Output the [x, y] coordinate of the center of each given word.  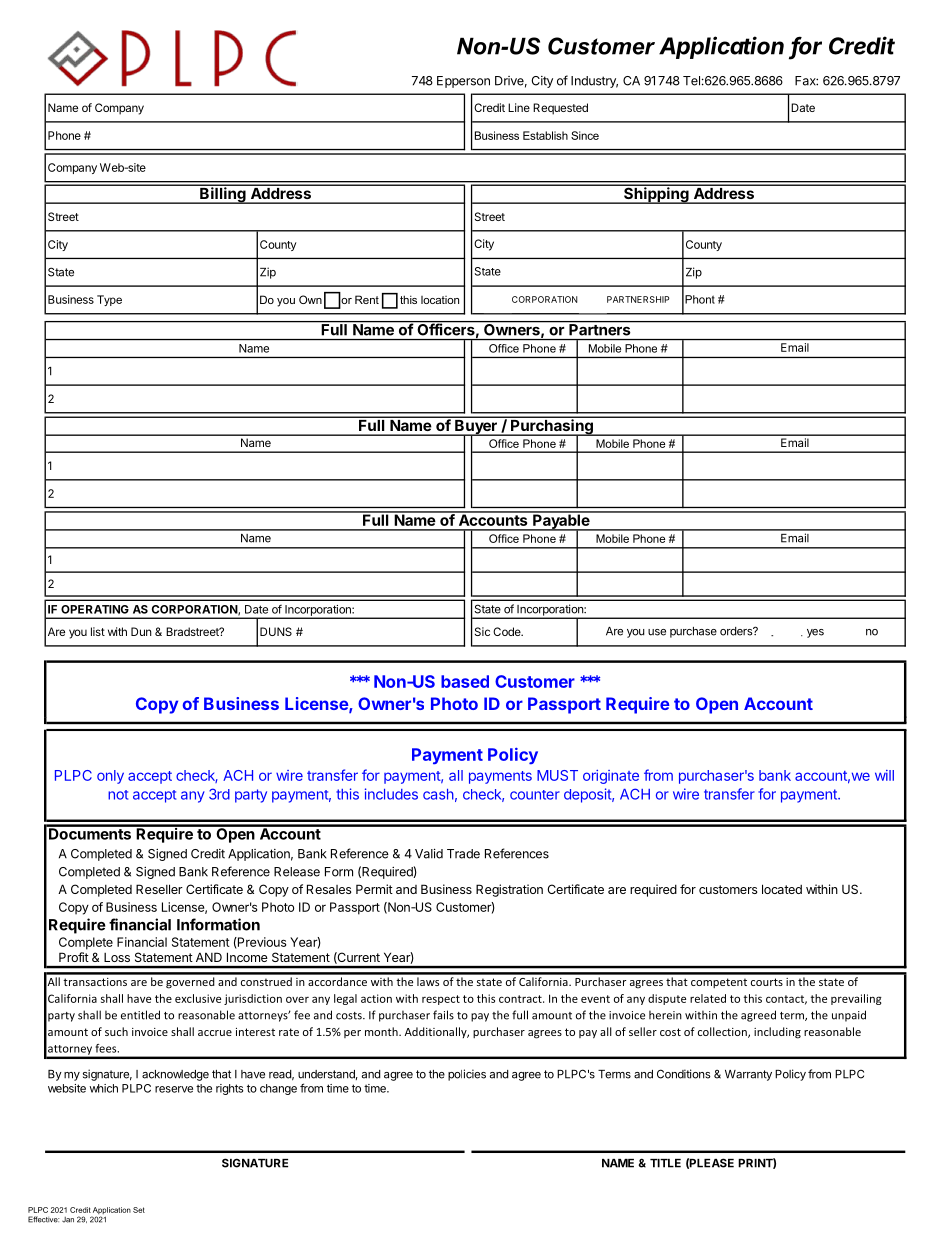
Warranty [748, 1075]
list [98, 631]
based [465, 681]
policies [467, 1075]
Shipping [656, 194]
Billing [223, 194]
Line [519, 107]
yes [815, 633]
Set [139, 1210]
